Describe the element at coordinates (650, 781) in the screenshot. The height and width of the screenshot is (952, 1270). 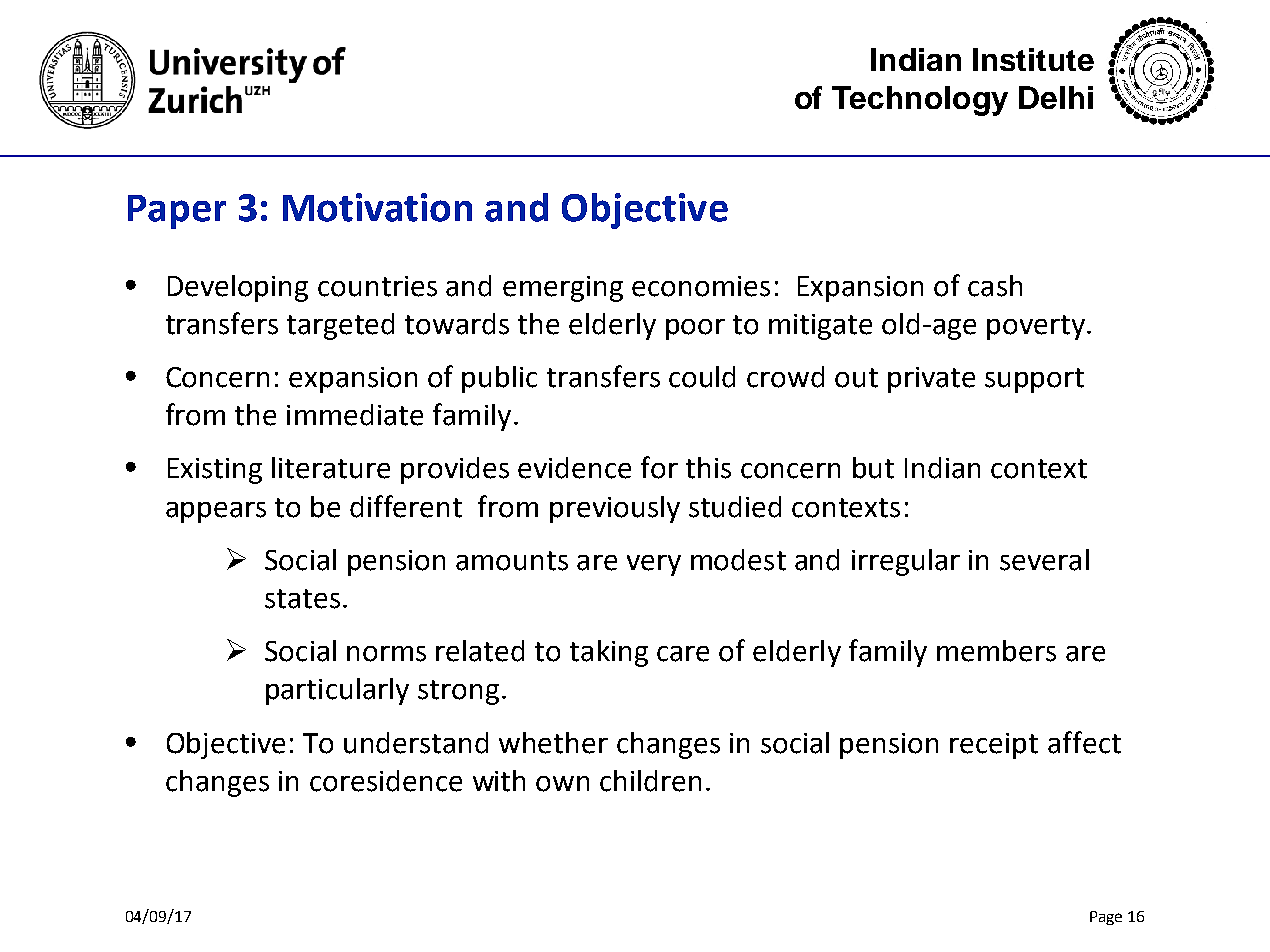
I see `children` at that location.
